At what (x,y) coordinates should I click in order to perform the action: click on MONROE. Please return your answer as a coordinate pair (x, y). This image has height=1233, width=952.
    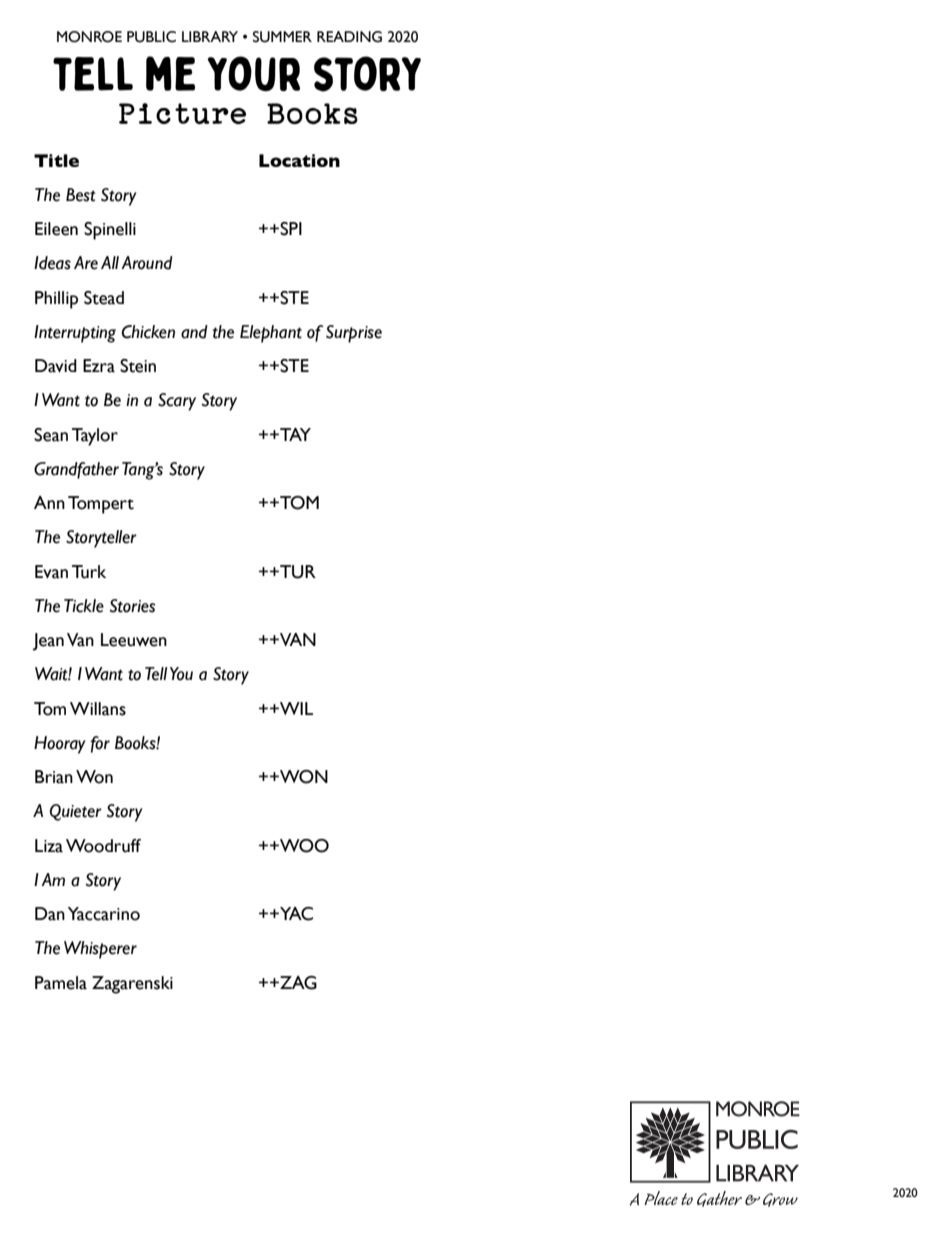
    Looking at the image, I should click on (89, 37).
